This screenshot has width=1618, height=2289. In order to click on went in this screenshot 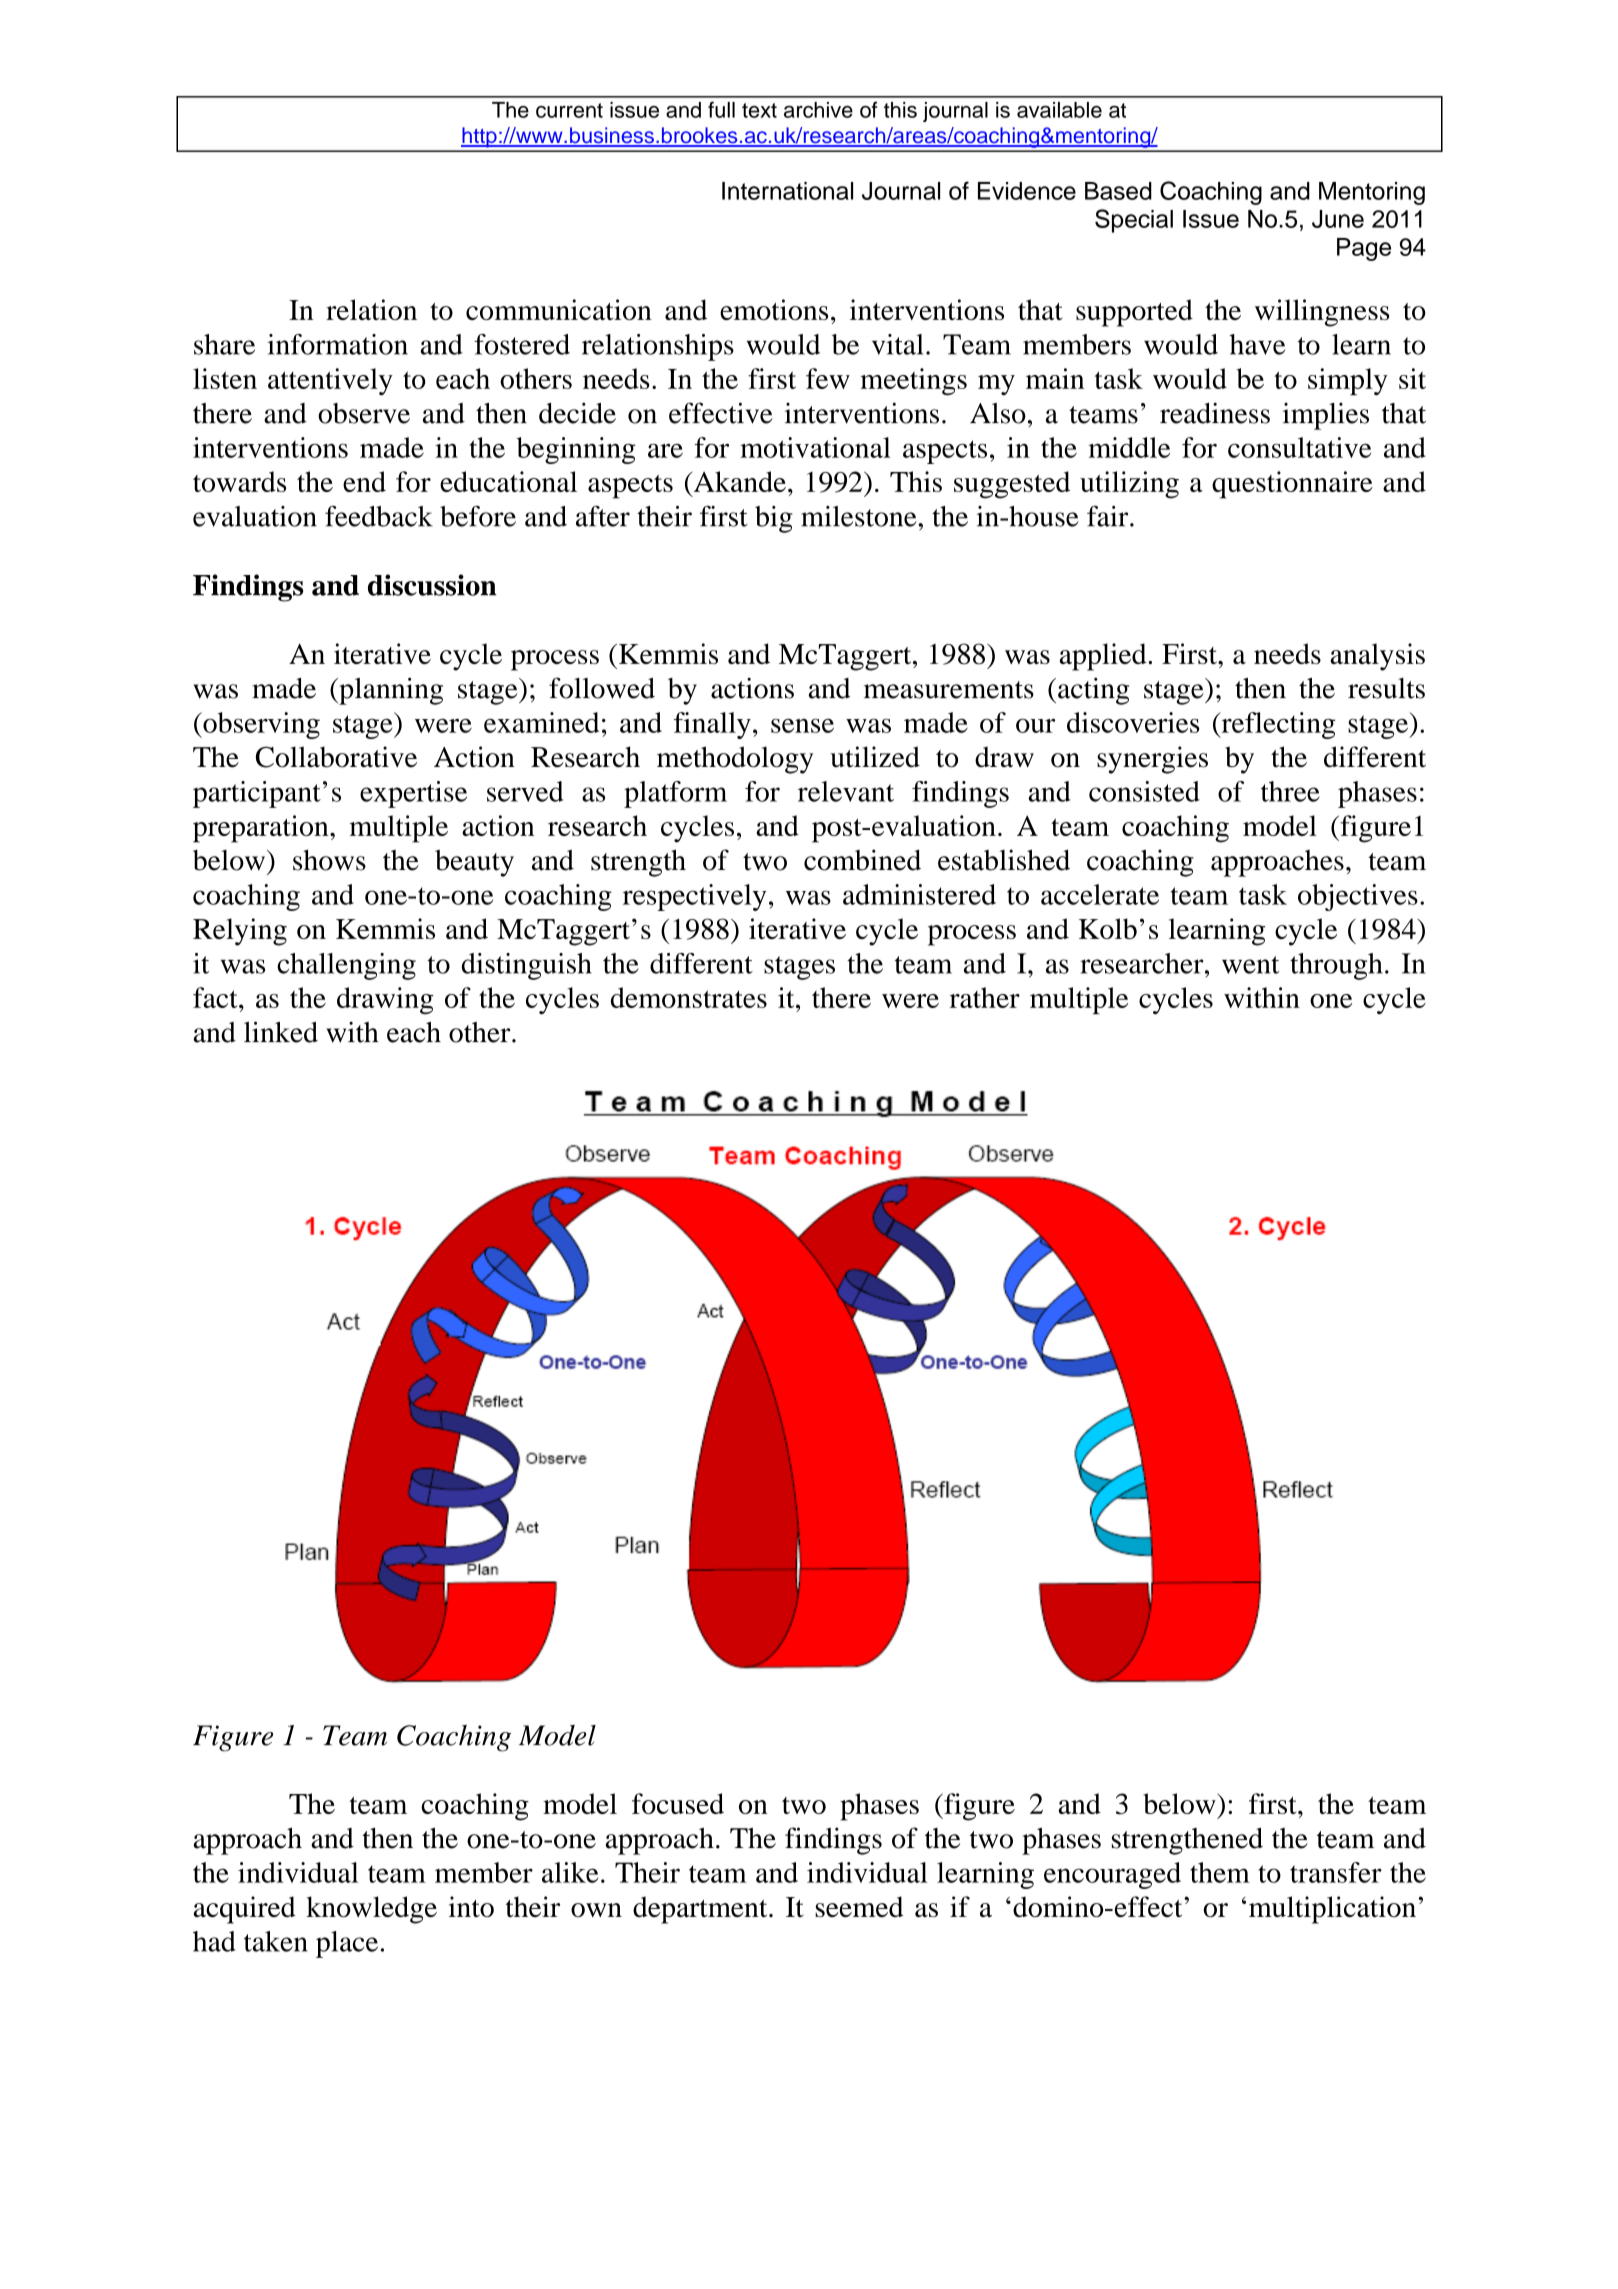, I will do `click(1251, 965)`.
